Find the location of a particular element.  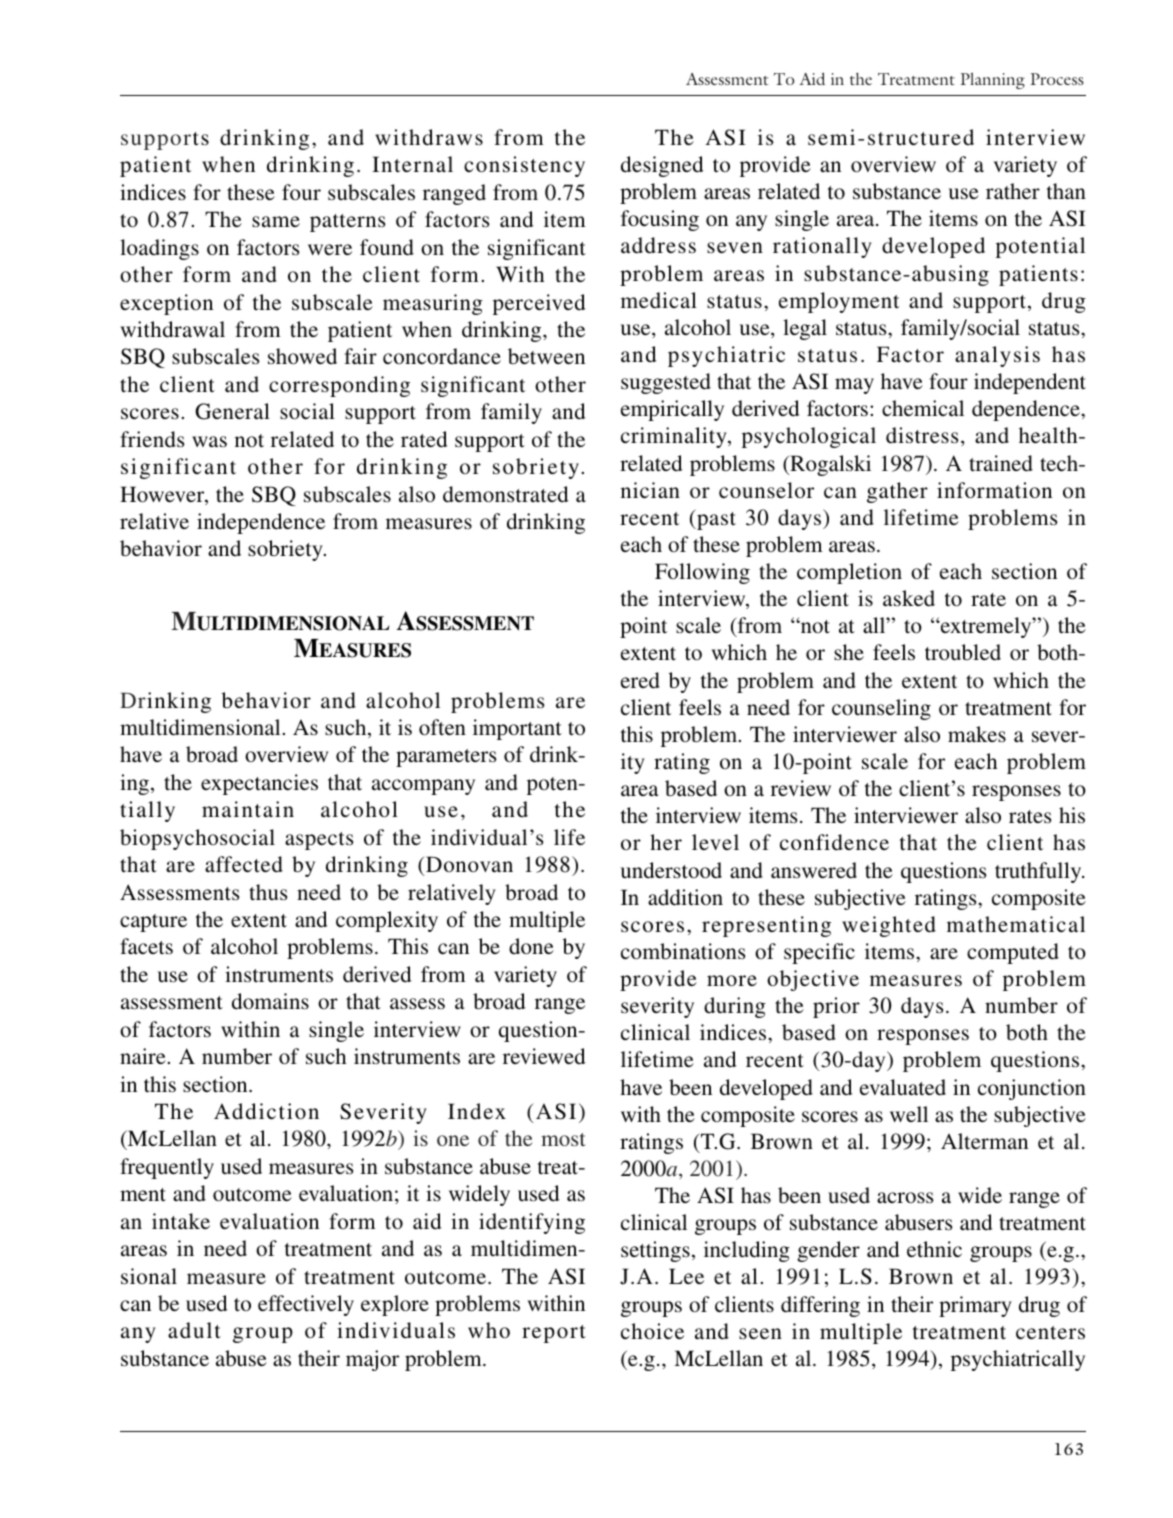

mathematical is located at coordinates (1016, 924).
